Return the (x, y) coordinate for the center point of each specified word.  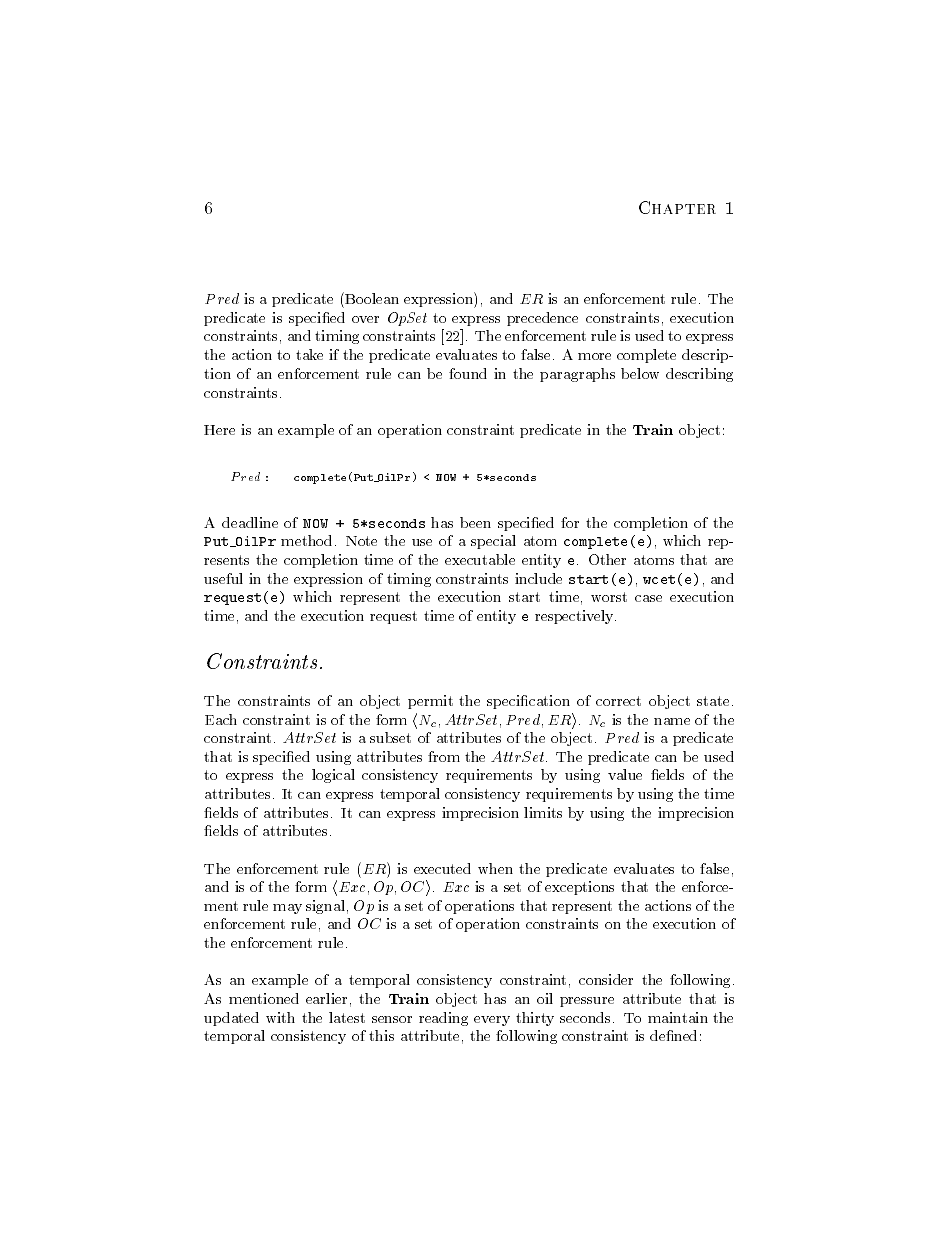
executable (480, 559)
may (287, 909)
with (280, 1017)
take (309, 354)
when (495, 868)
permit (430, 702)
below (640, 373)
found (468, 373)
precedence (542, 319)
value (625, 774)
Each (221, 719)
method (306, 540)
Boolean (371, 298)
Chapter (677, 207)
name (672, 721)
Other (607, 559)
